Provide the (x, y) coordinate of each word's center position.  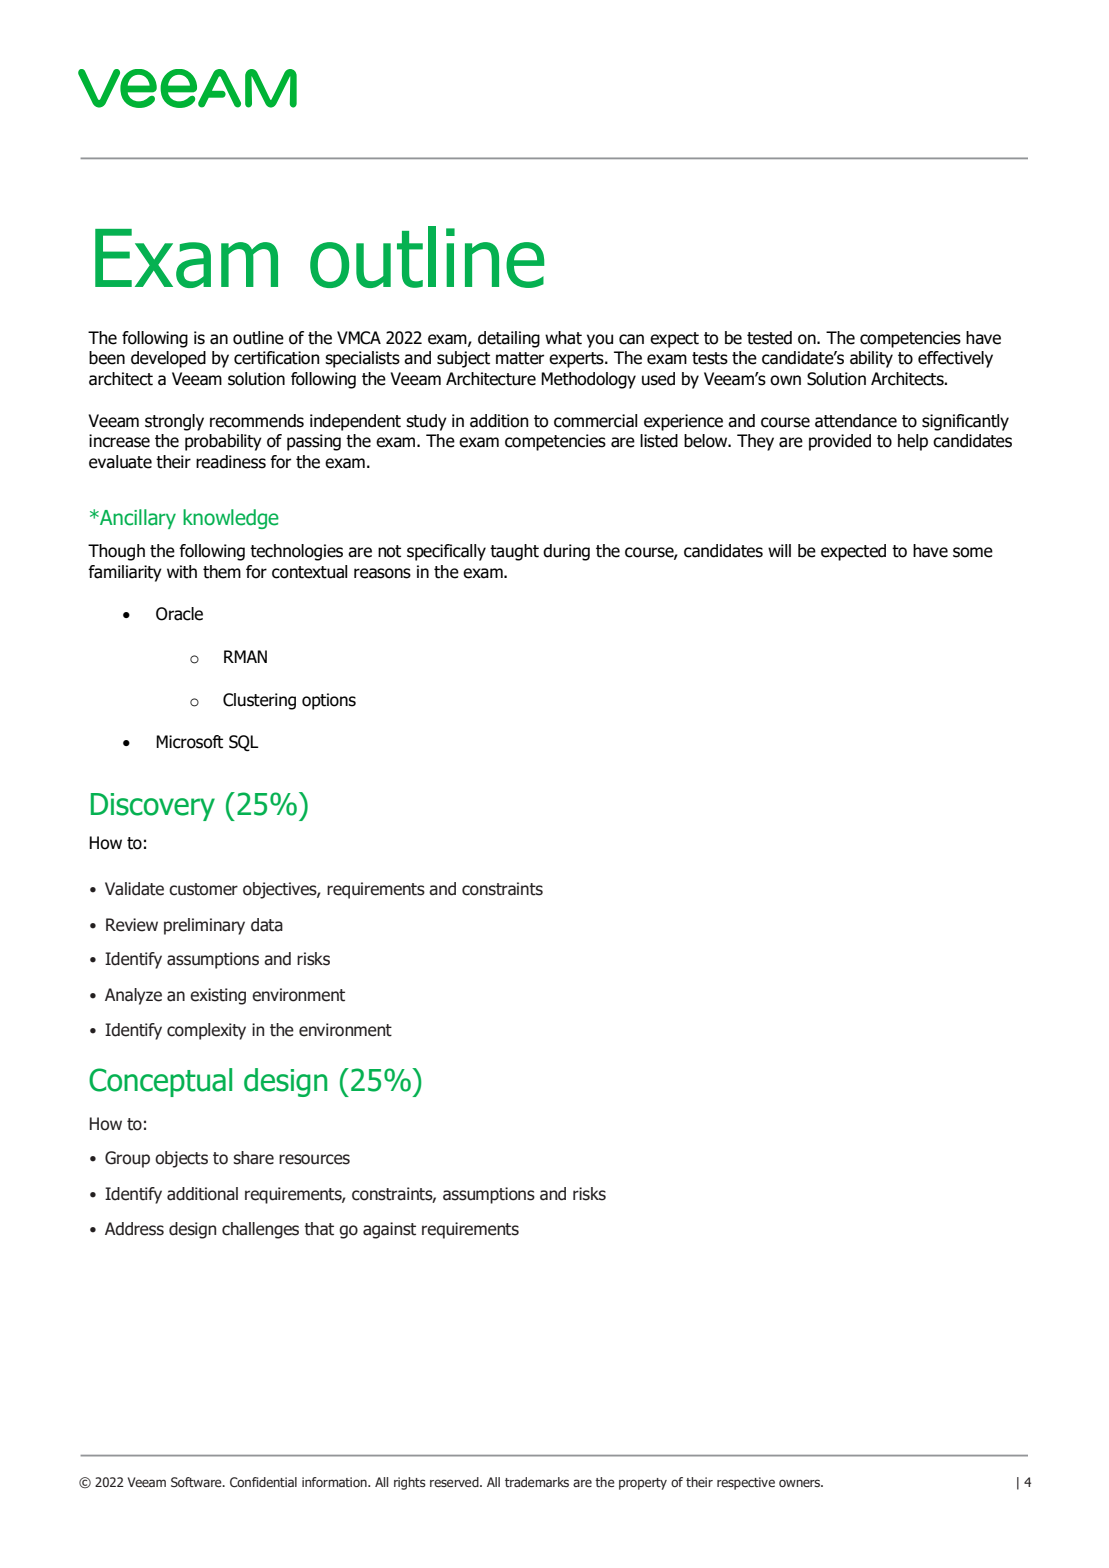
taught (514, 552)
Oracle (179, 614)
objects (181, 1159)
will (779, 550)
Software (197, 1482)
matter (520, 358)
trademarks (537, 1482)
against (389, 1230)
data (267, 925)
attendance (856, 421)
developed (168, 359)
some (973, 552)
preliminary (204, 926)
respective (746, 1483)
